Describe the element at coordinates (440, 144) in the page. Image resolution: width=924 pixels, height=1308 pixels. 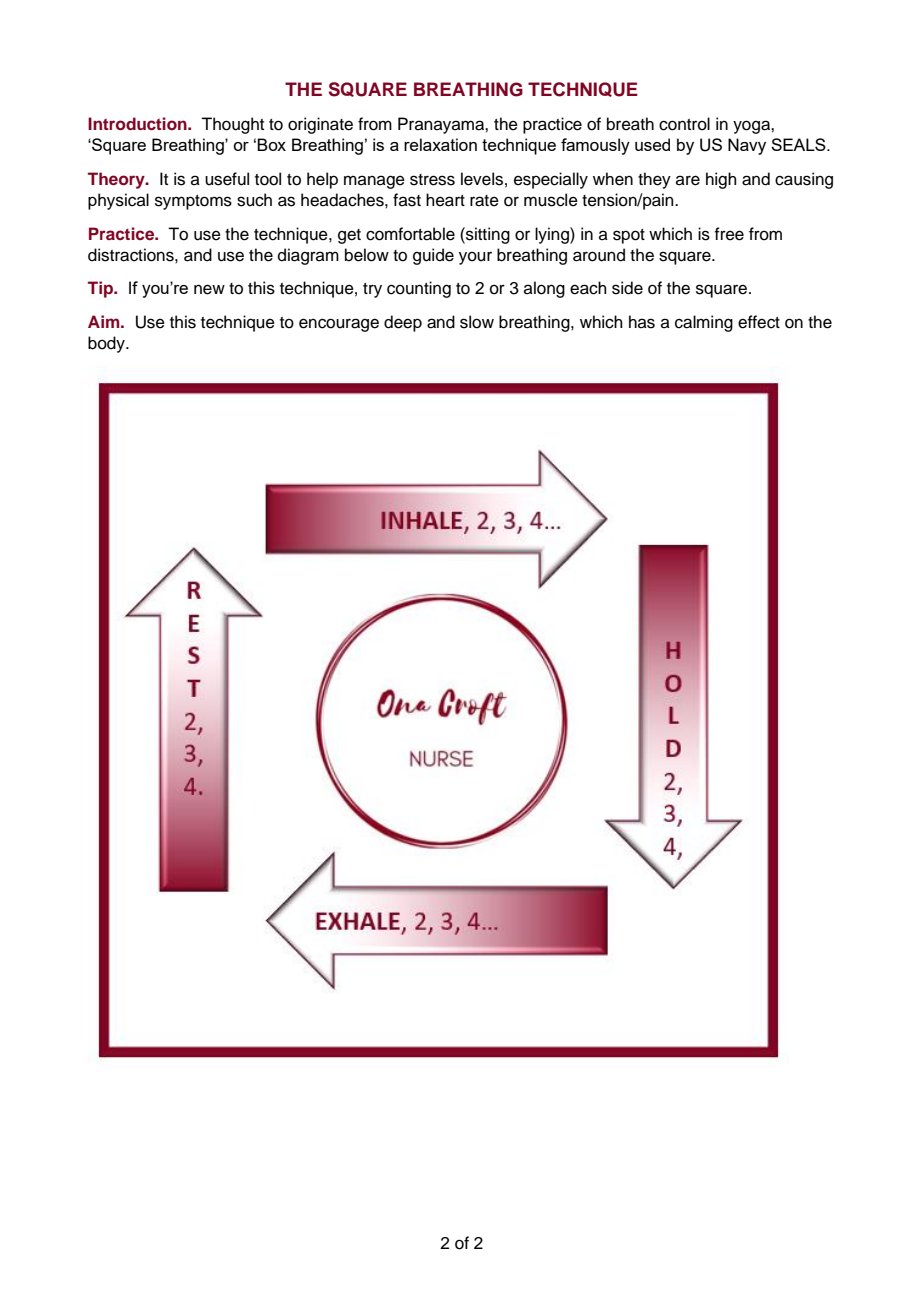
I see `relaxation` at that location.
